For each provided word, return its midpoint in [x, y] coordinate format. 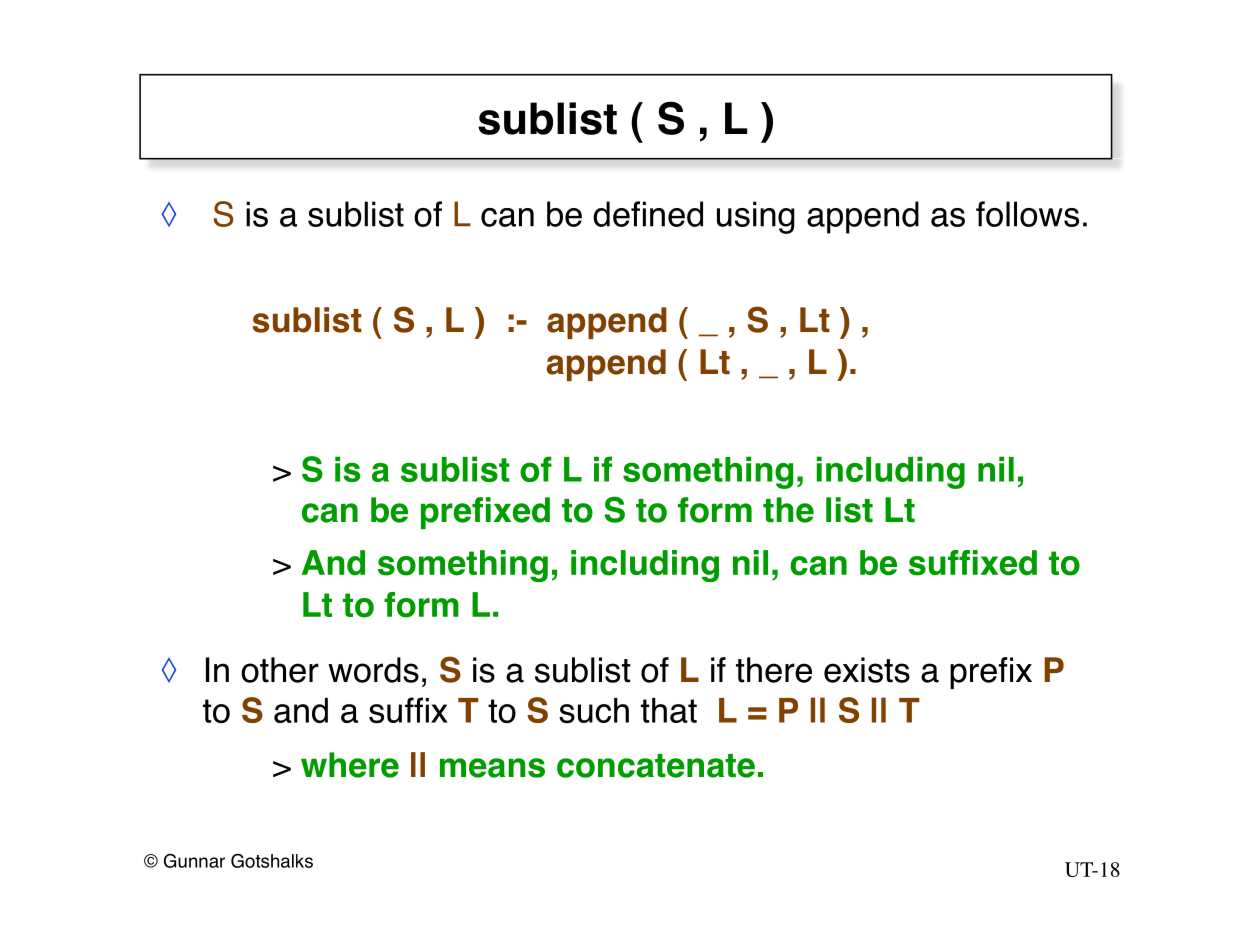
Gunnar [194, 860]
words [373, 670]
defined [648, 214]
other [280, 670]
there [774, 670]
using [756, 217]
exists [867, 670]
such [594, 710]
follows [1027, 214]
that [669, 710]
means [492, 768]
